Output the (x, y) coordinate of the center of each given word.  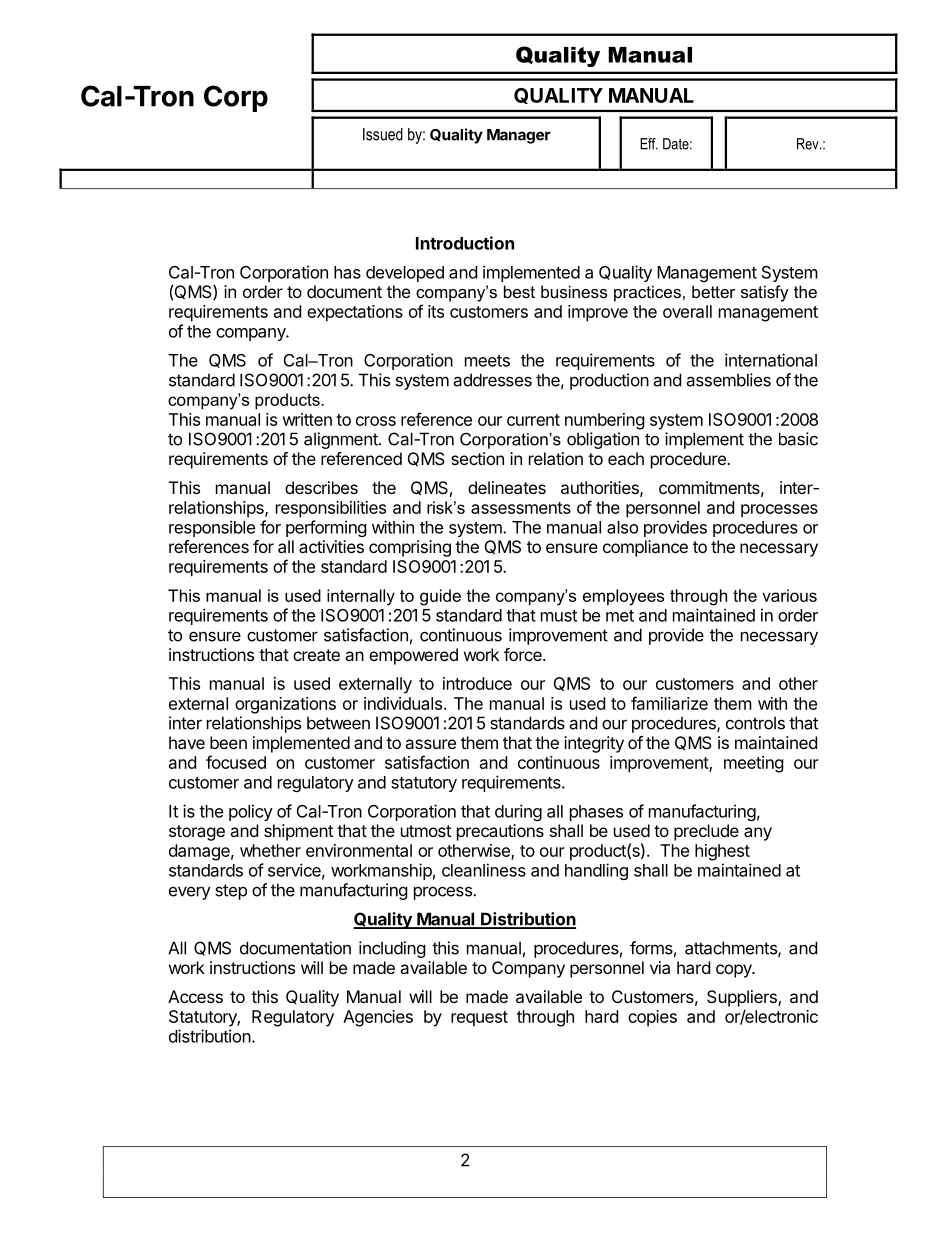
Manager (519, 136)
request (479, 1019)
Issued (383, 134)
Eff (649, 144)
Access (195, 996)
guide (440, 597)
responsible (212, 528)
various (789, 595)
